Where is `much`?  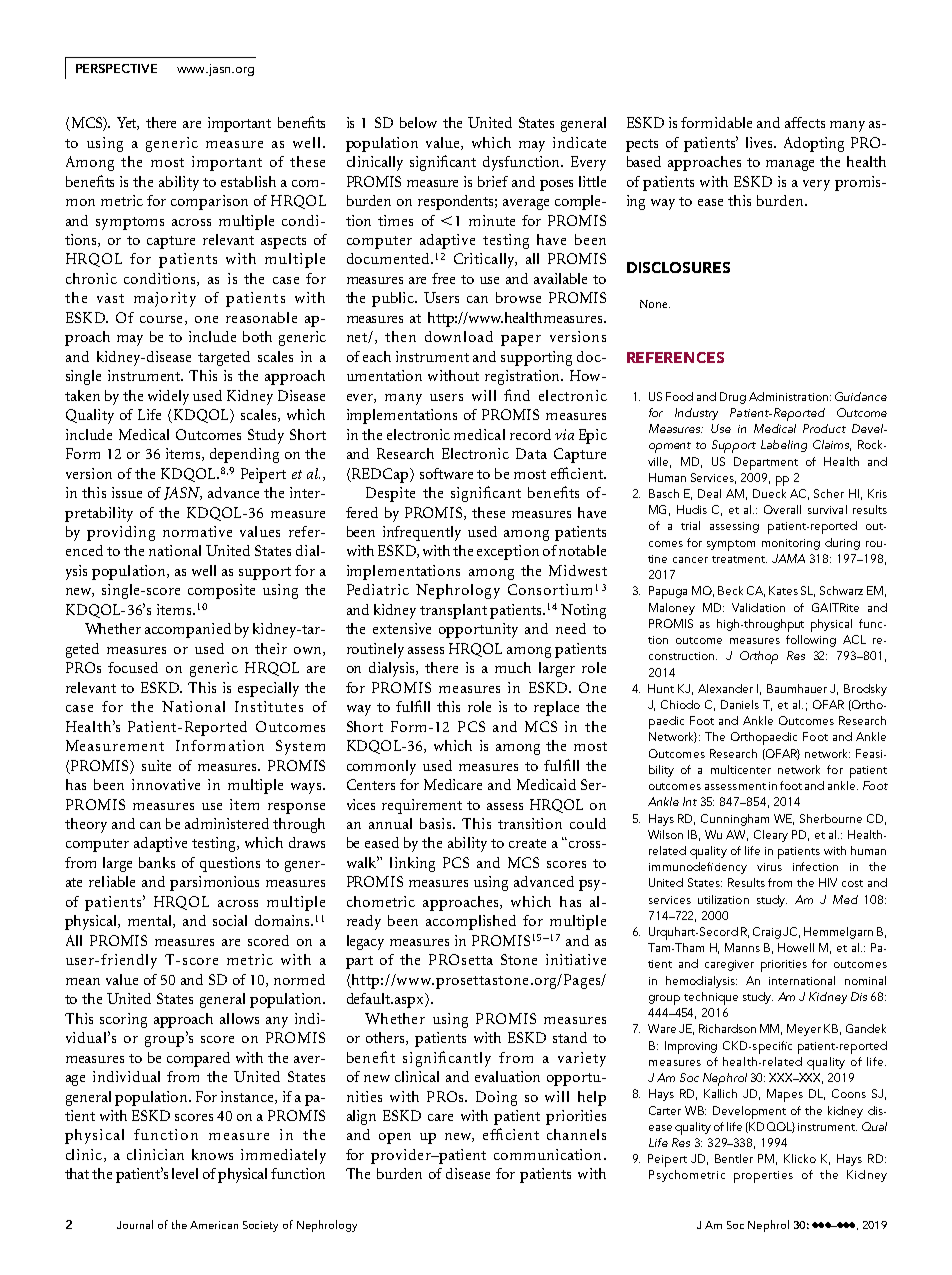 much is located at coordinates (513, 667).
